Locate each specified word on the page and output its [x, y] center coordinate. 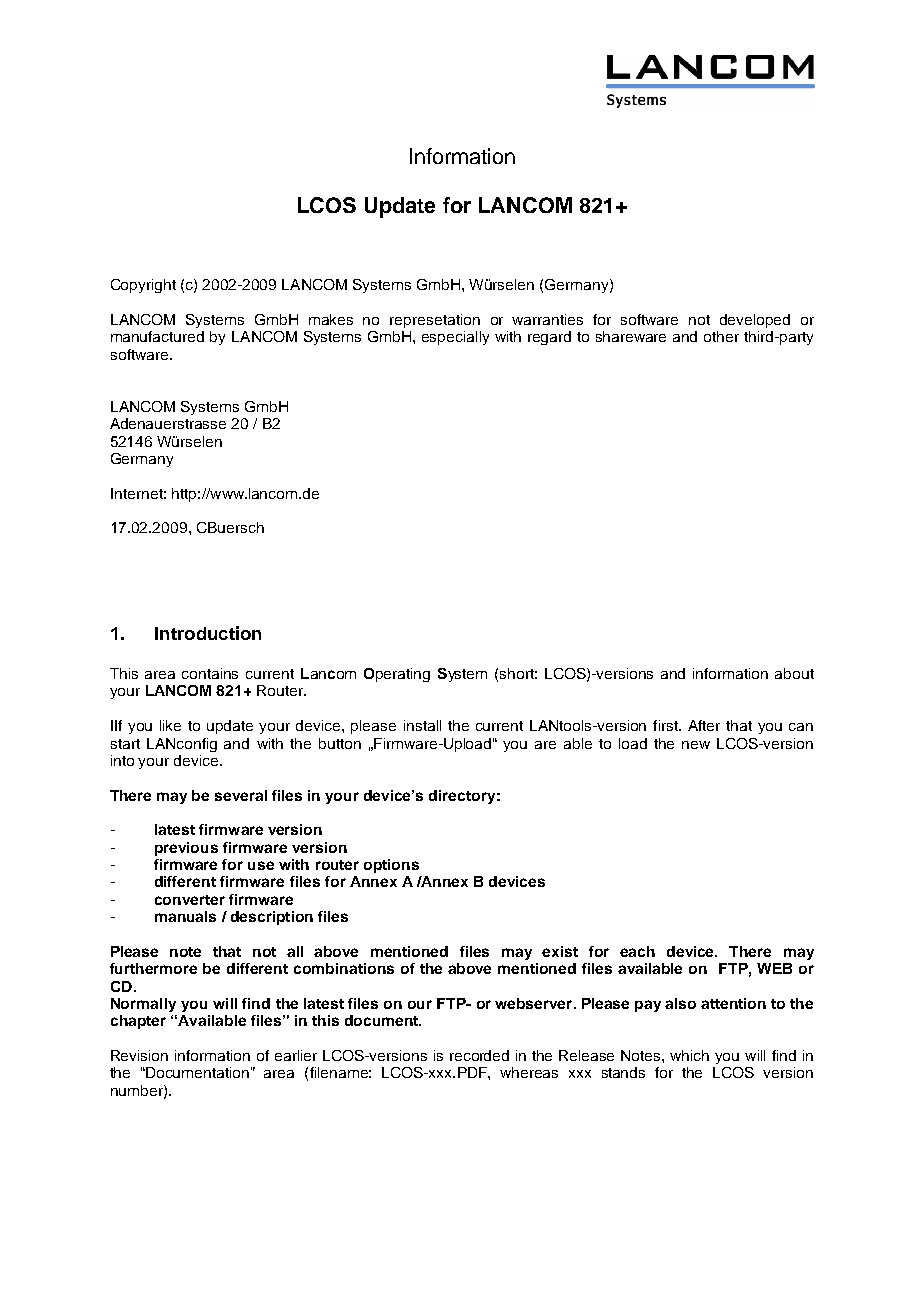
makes [331, 319]
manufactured [157, 336]
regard [549, 338]
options [391, 866]
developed [755, 321]
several [241, 795]
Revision [139, 1055]
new [696, 745]
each [637, 951]
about [794, 673]
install [422, 725]
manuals [185, 916]
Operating [397, 675]
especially [455, 338]
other [721, 336]
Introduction [208, 633]
